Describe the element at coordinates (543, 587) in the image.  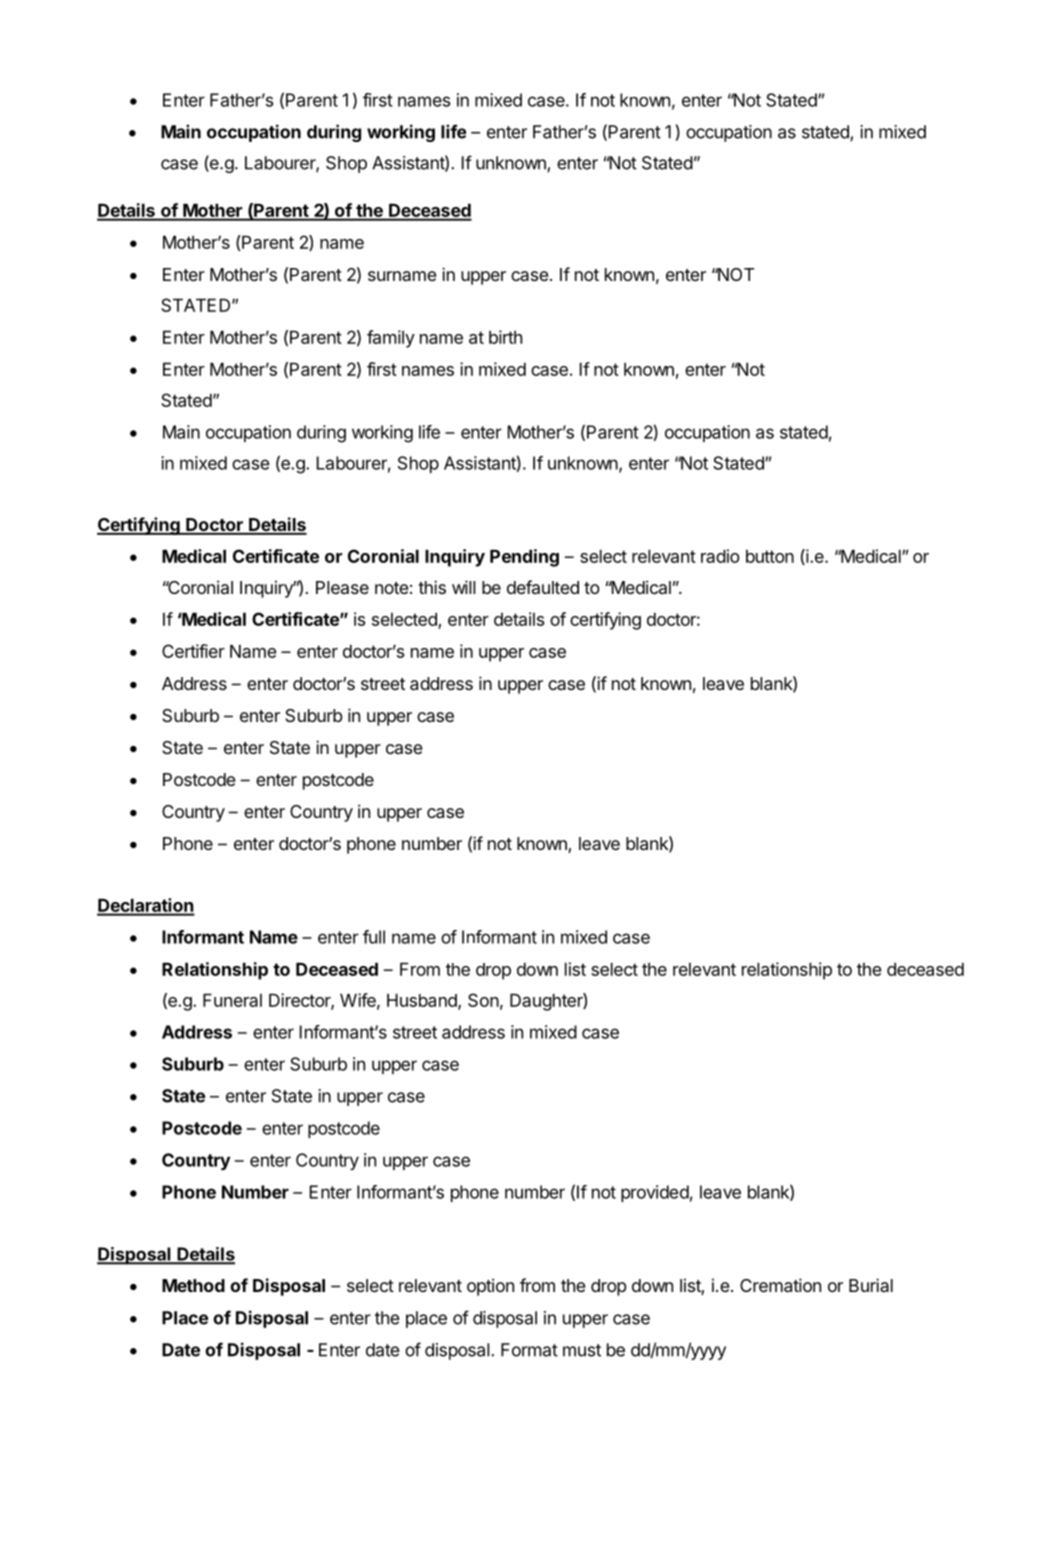
I see `defaulted` at that location.
